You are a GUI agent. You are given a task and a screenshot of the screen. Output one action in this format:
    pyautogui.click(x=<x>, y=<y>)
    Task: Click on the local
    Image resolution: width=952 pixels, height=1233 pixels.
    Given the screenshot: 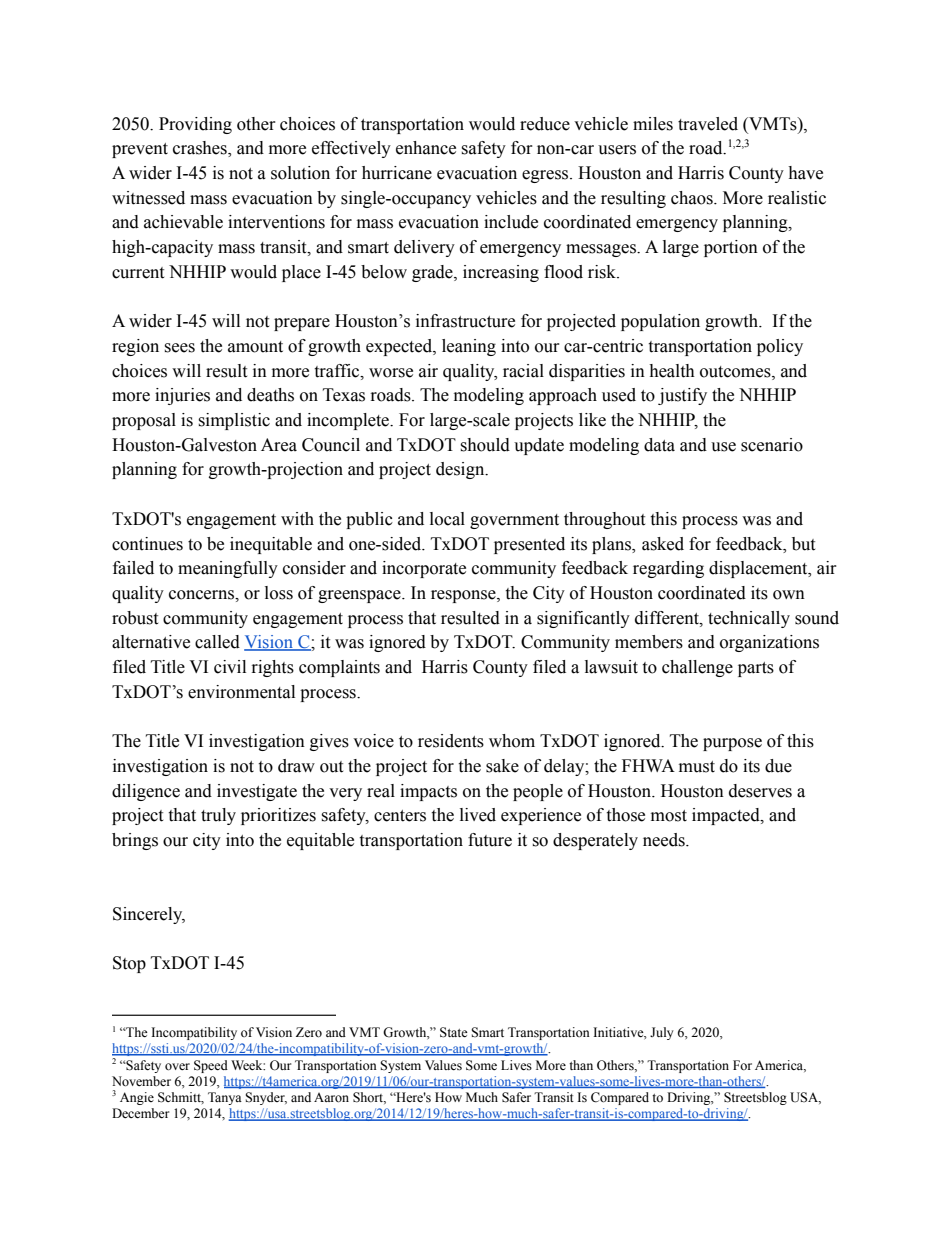 What is the action you would take?
    pyautogui.click(x=447, y=519)
